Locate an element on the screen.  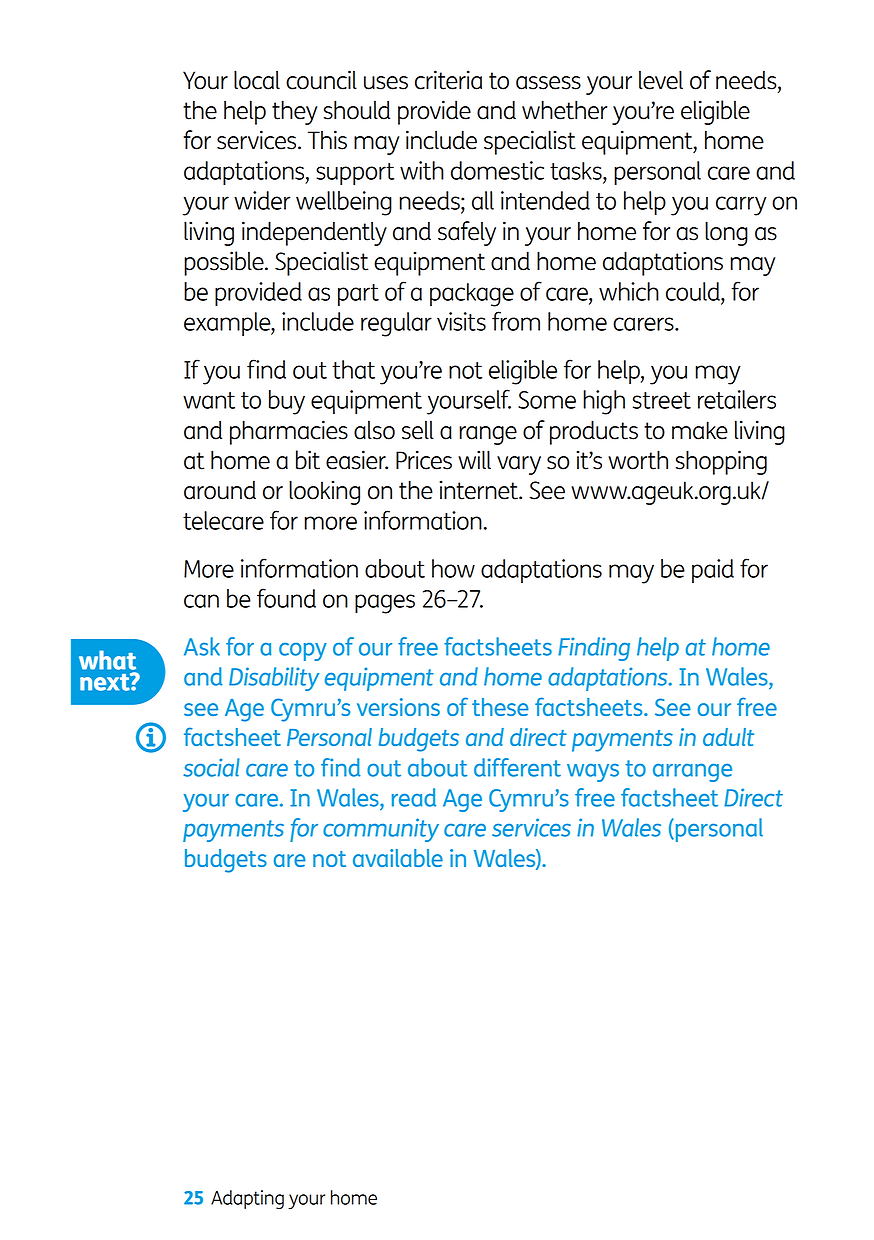
paid is located at coordinates (713, 571).
